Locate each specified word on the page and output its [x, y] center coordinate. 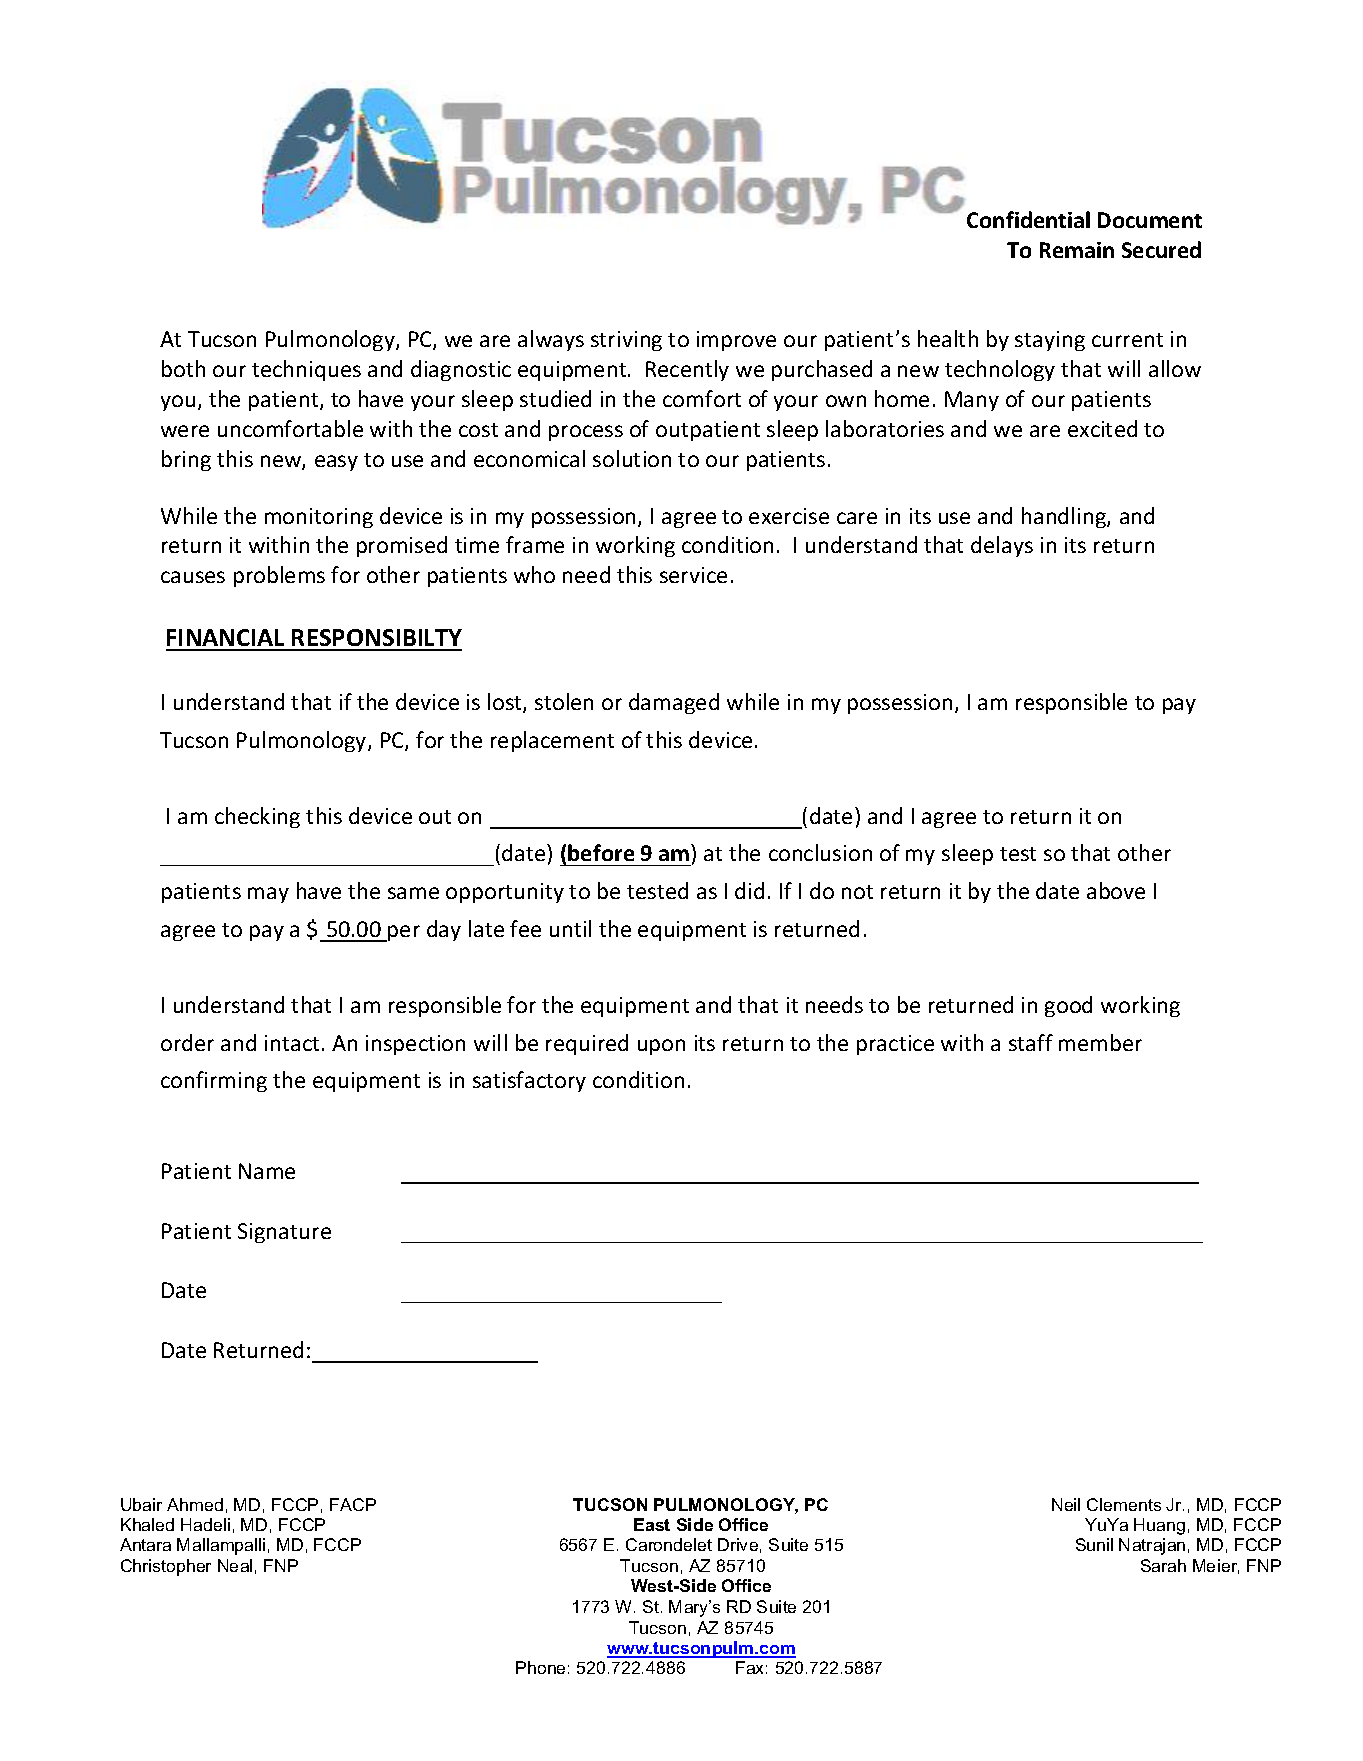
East [652, 1524]
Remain [1077, 250]
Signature [284, 1233]
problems [279, 576]
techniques [306, 370]
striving [626, 341]
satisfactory [529, 1081]
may [268, 895]
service [693, 575]
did [749, 890]
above [1116, 890]
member [1100, 1042]
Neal [235, 1565]
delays [1002, 546]
